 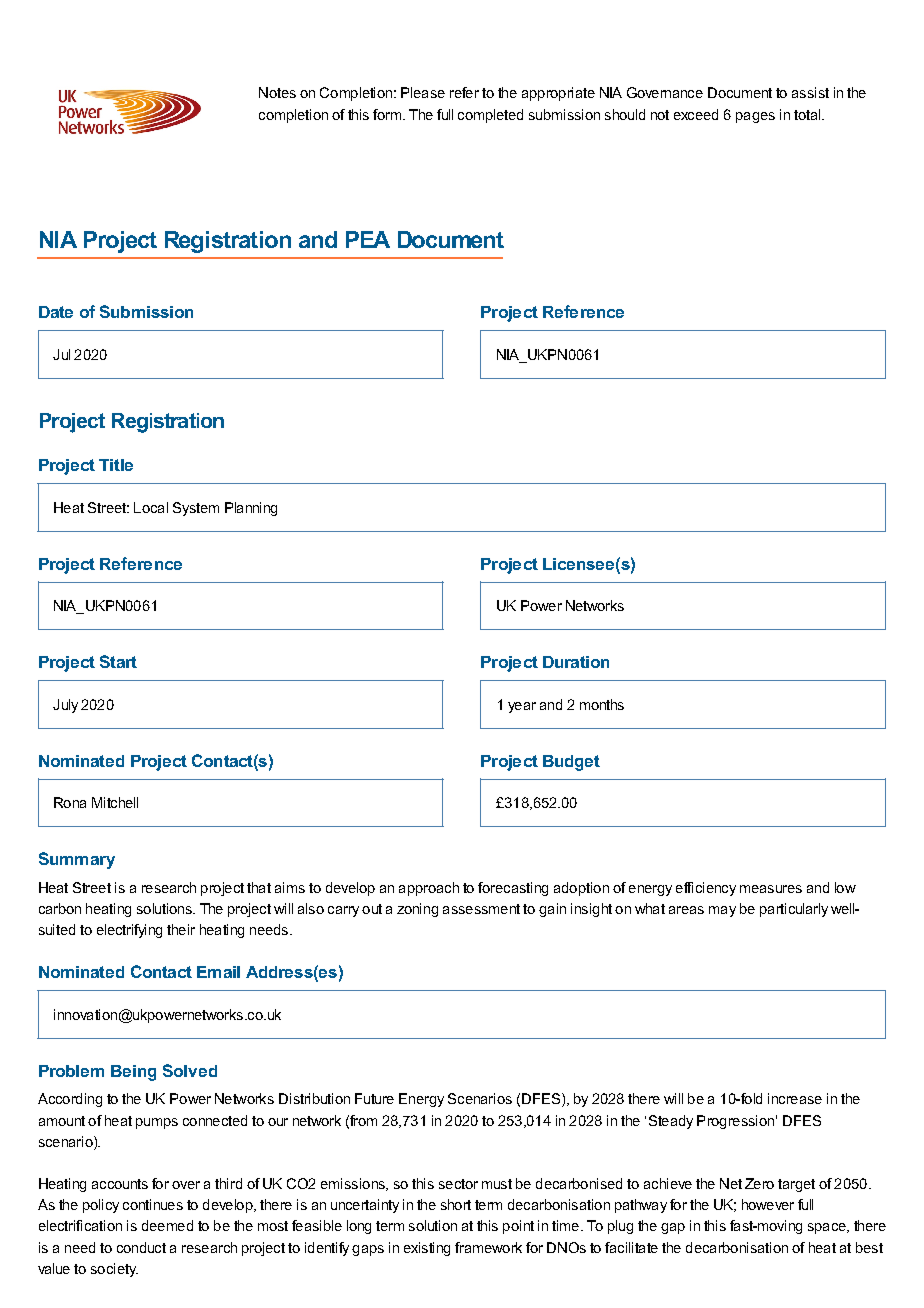 I want to click on framework, so click(x=488, y=1247).
